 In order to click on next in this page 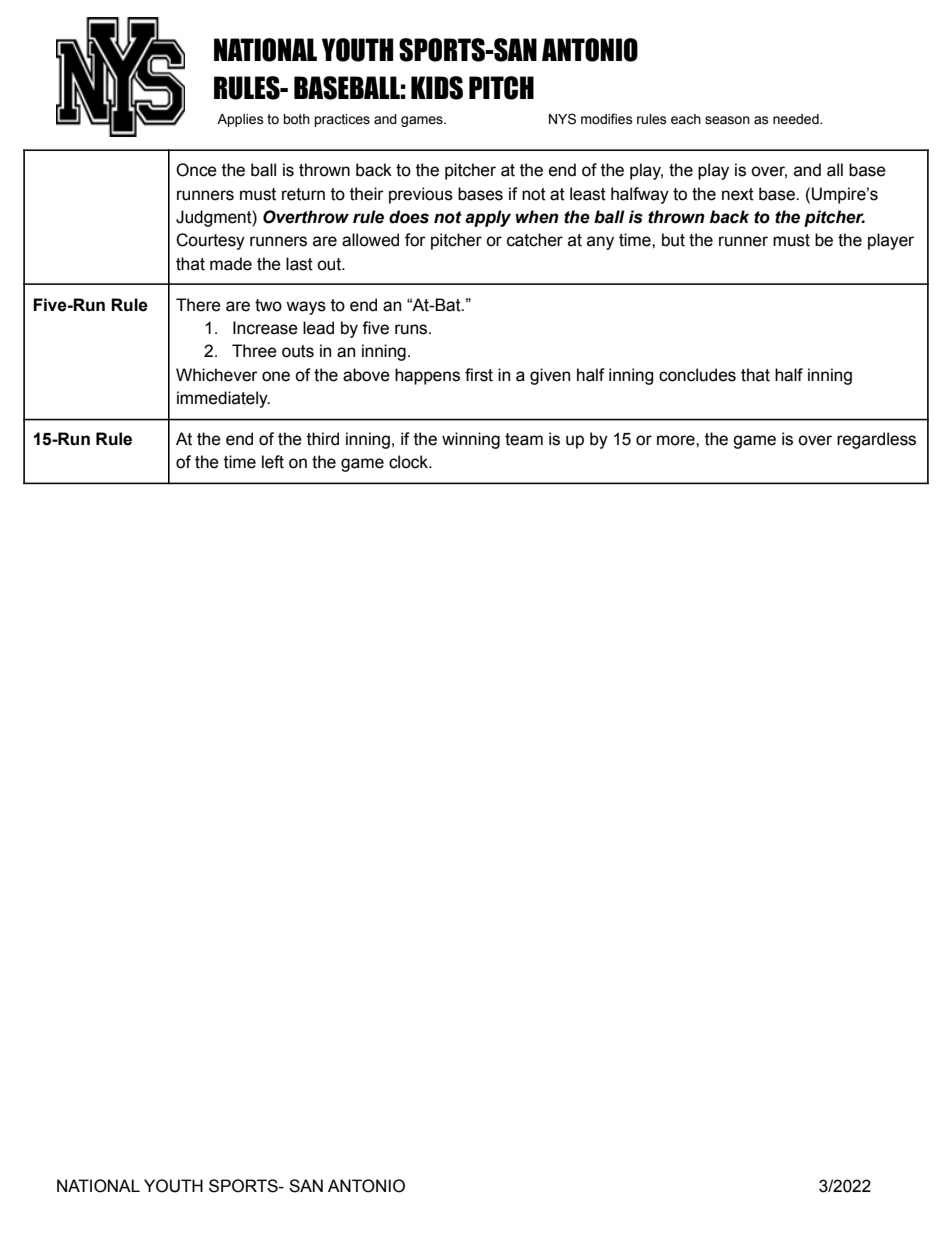, I will do `click(738, 194)`.
